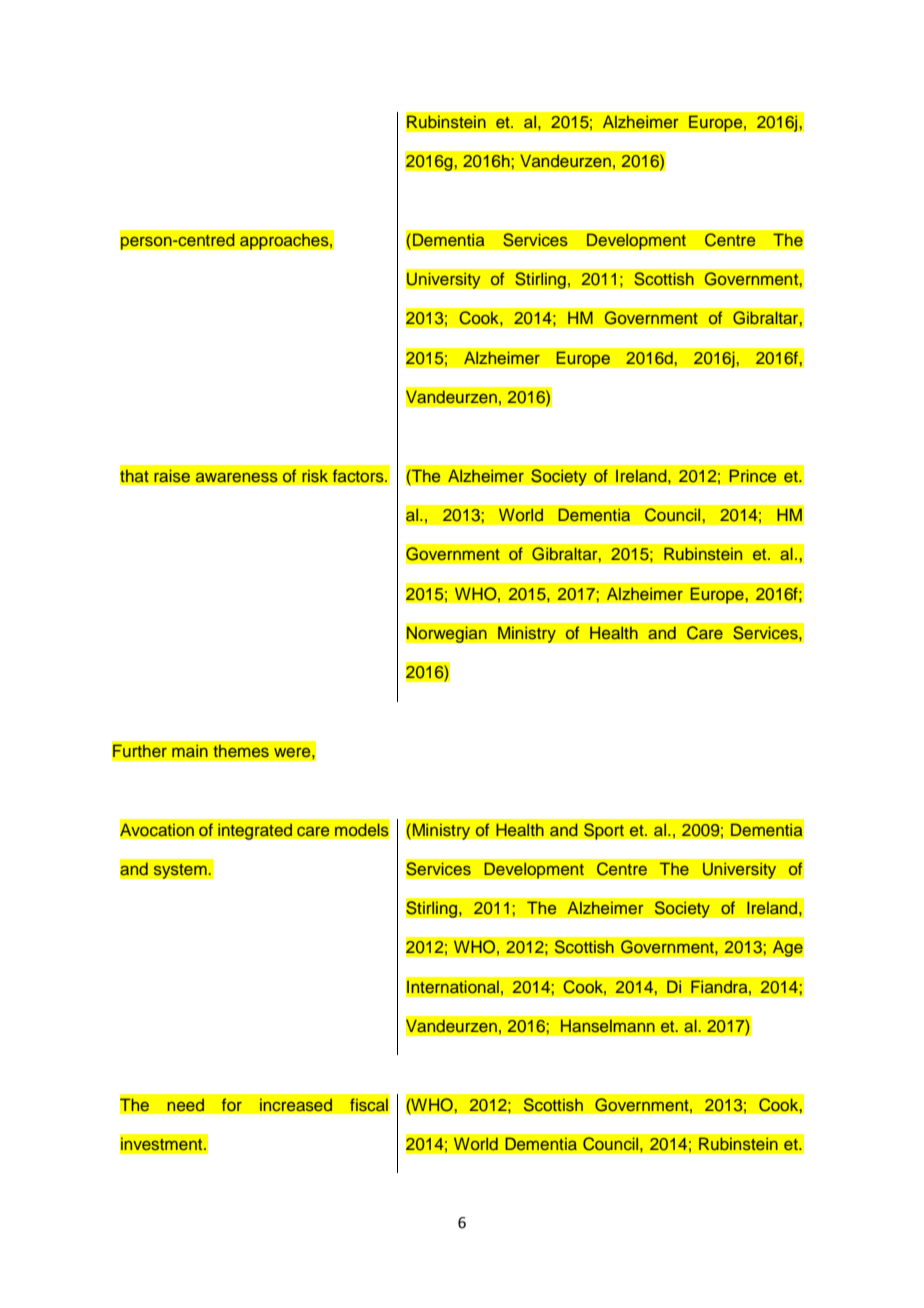  I want to click on themes, so click(241, 751).
